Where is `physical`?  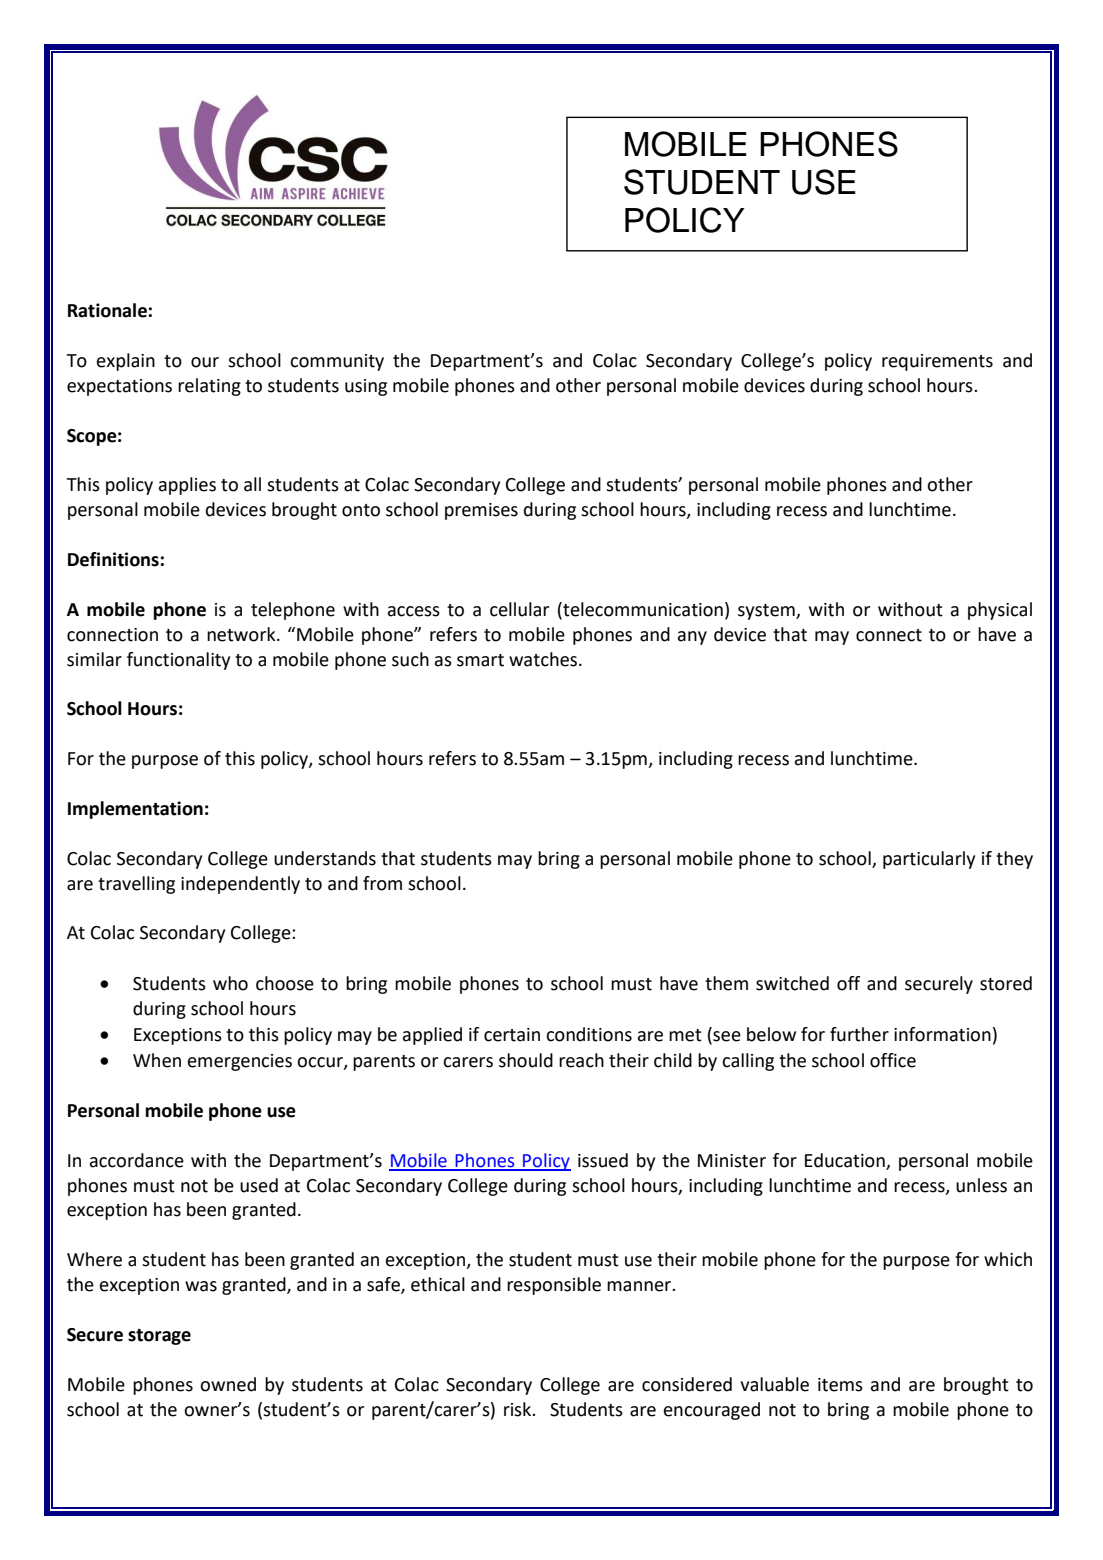
physical is located at coordinates (1000, 611).
